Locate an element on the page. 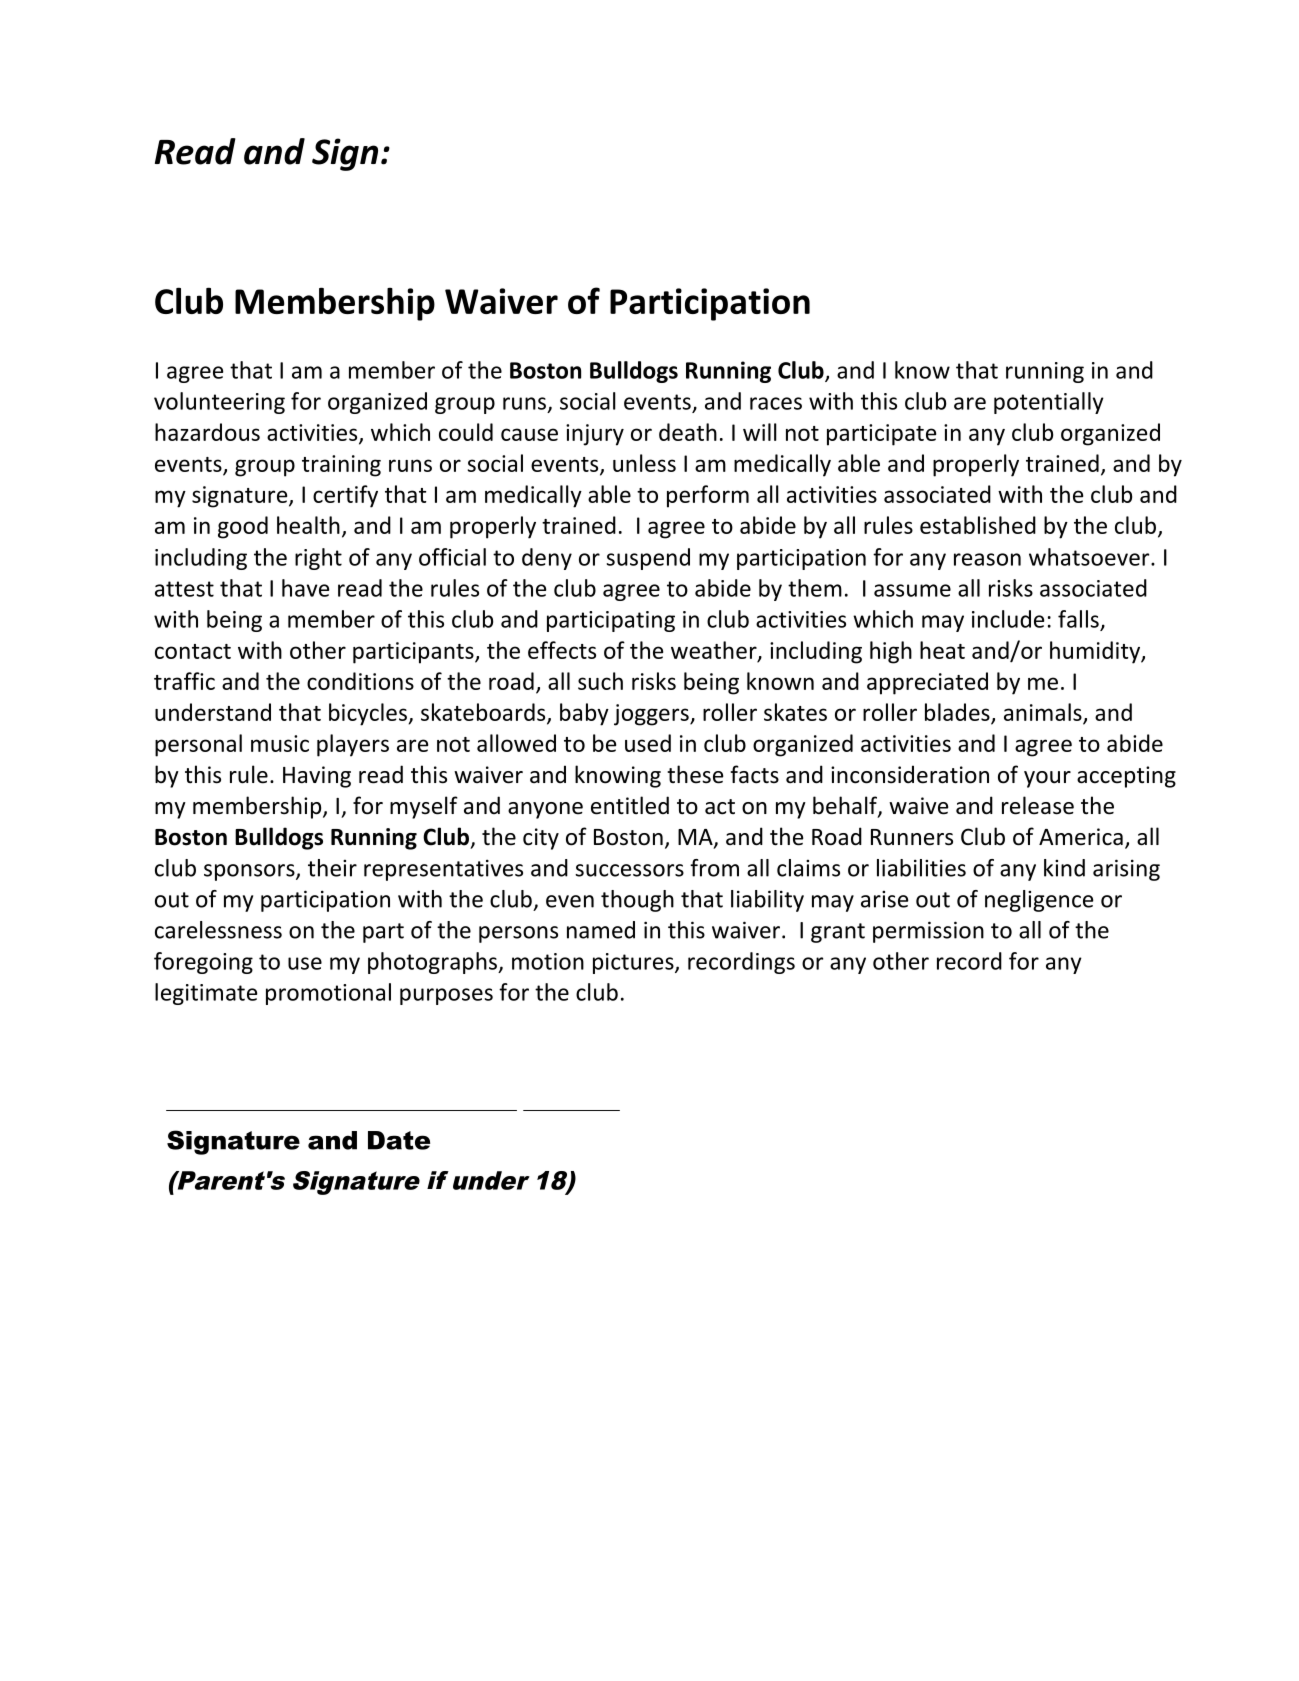 This document has width=1299, height=1681. potentially is located at coordinates (1049, 403).
